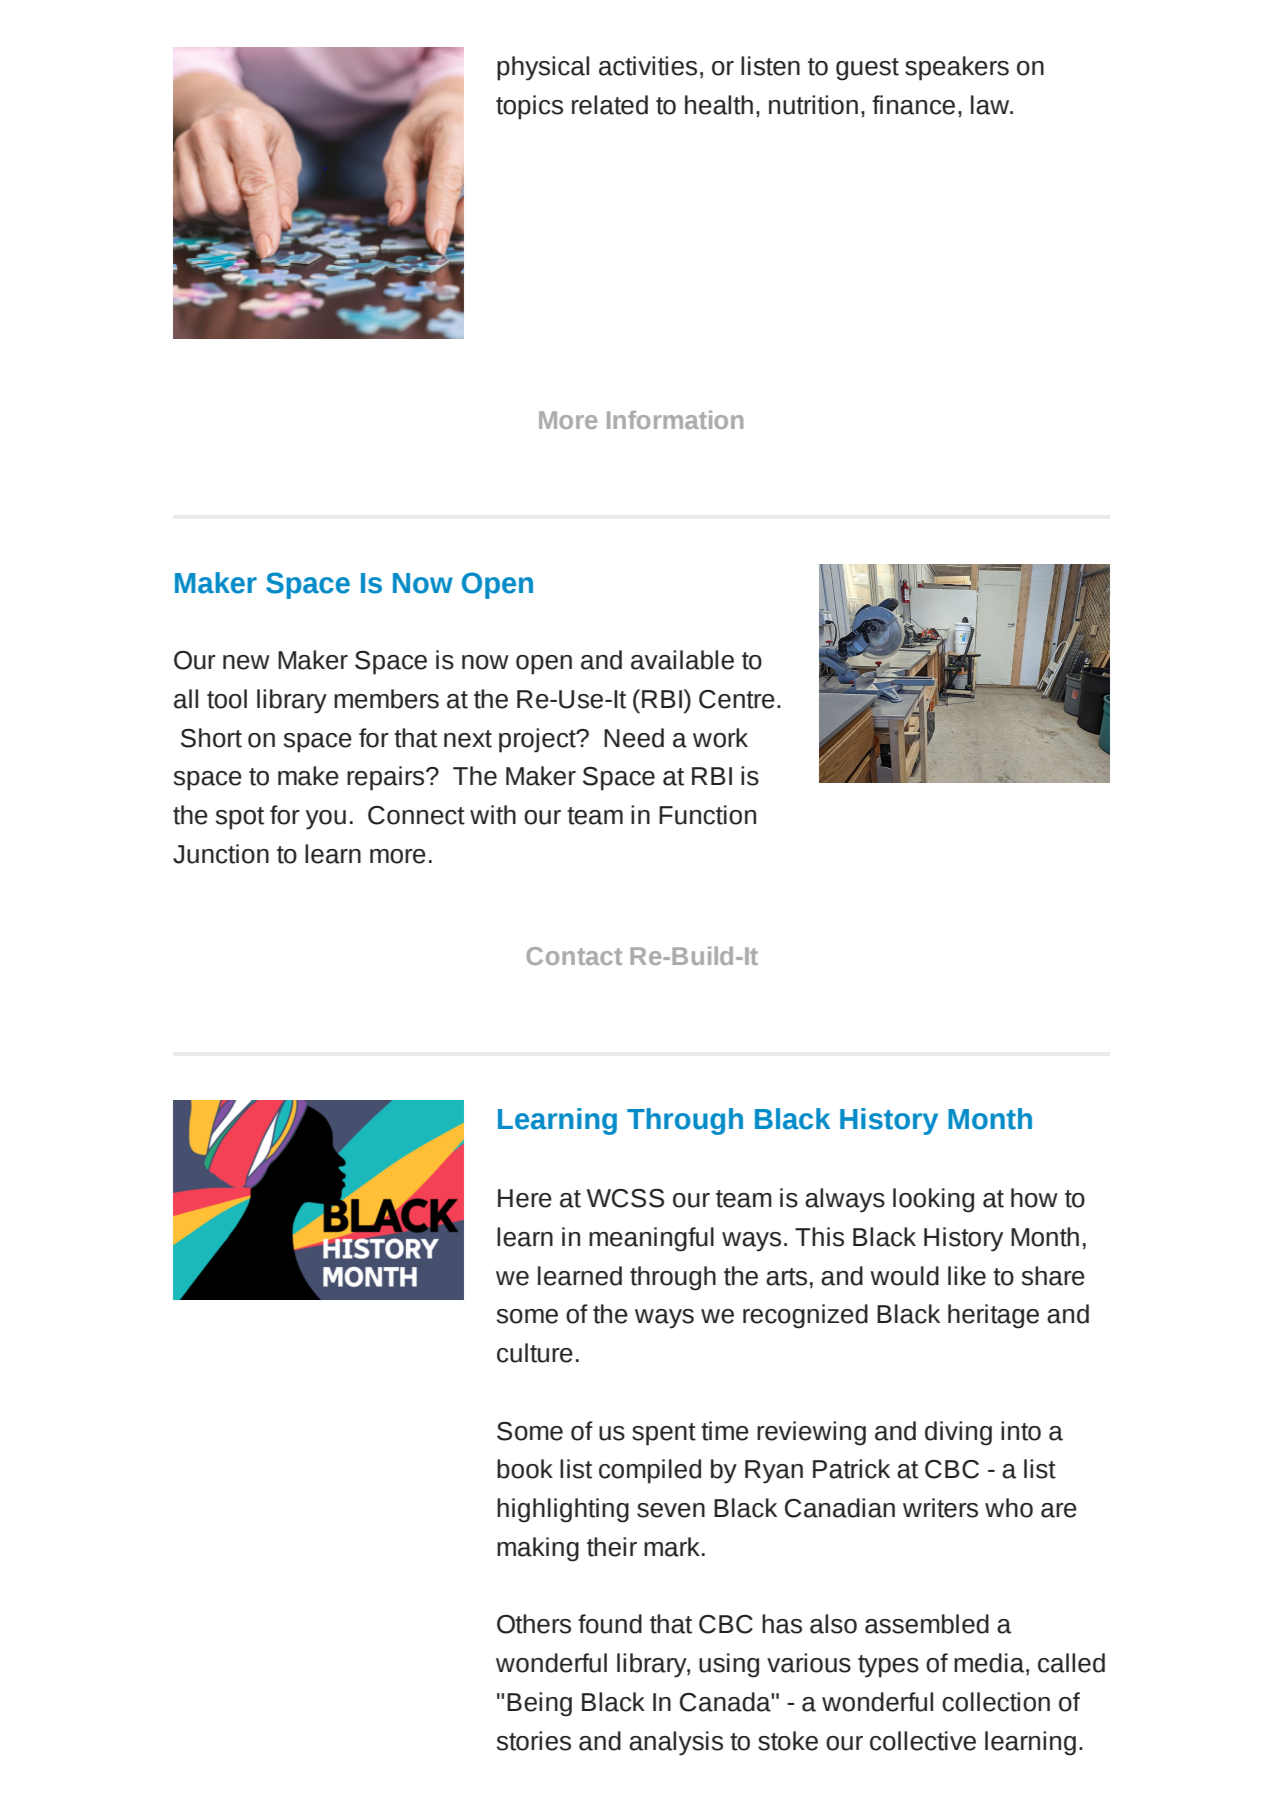 This screenshot has width=1281, height=1813. Describe the element at coordinates (535, 1353) in the screenshot. I see `culture` at that location.
